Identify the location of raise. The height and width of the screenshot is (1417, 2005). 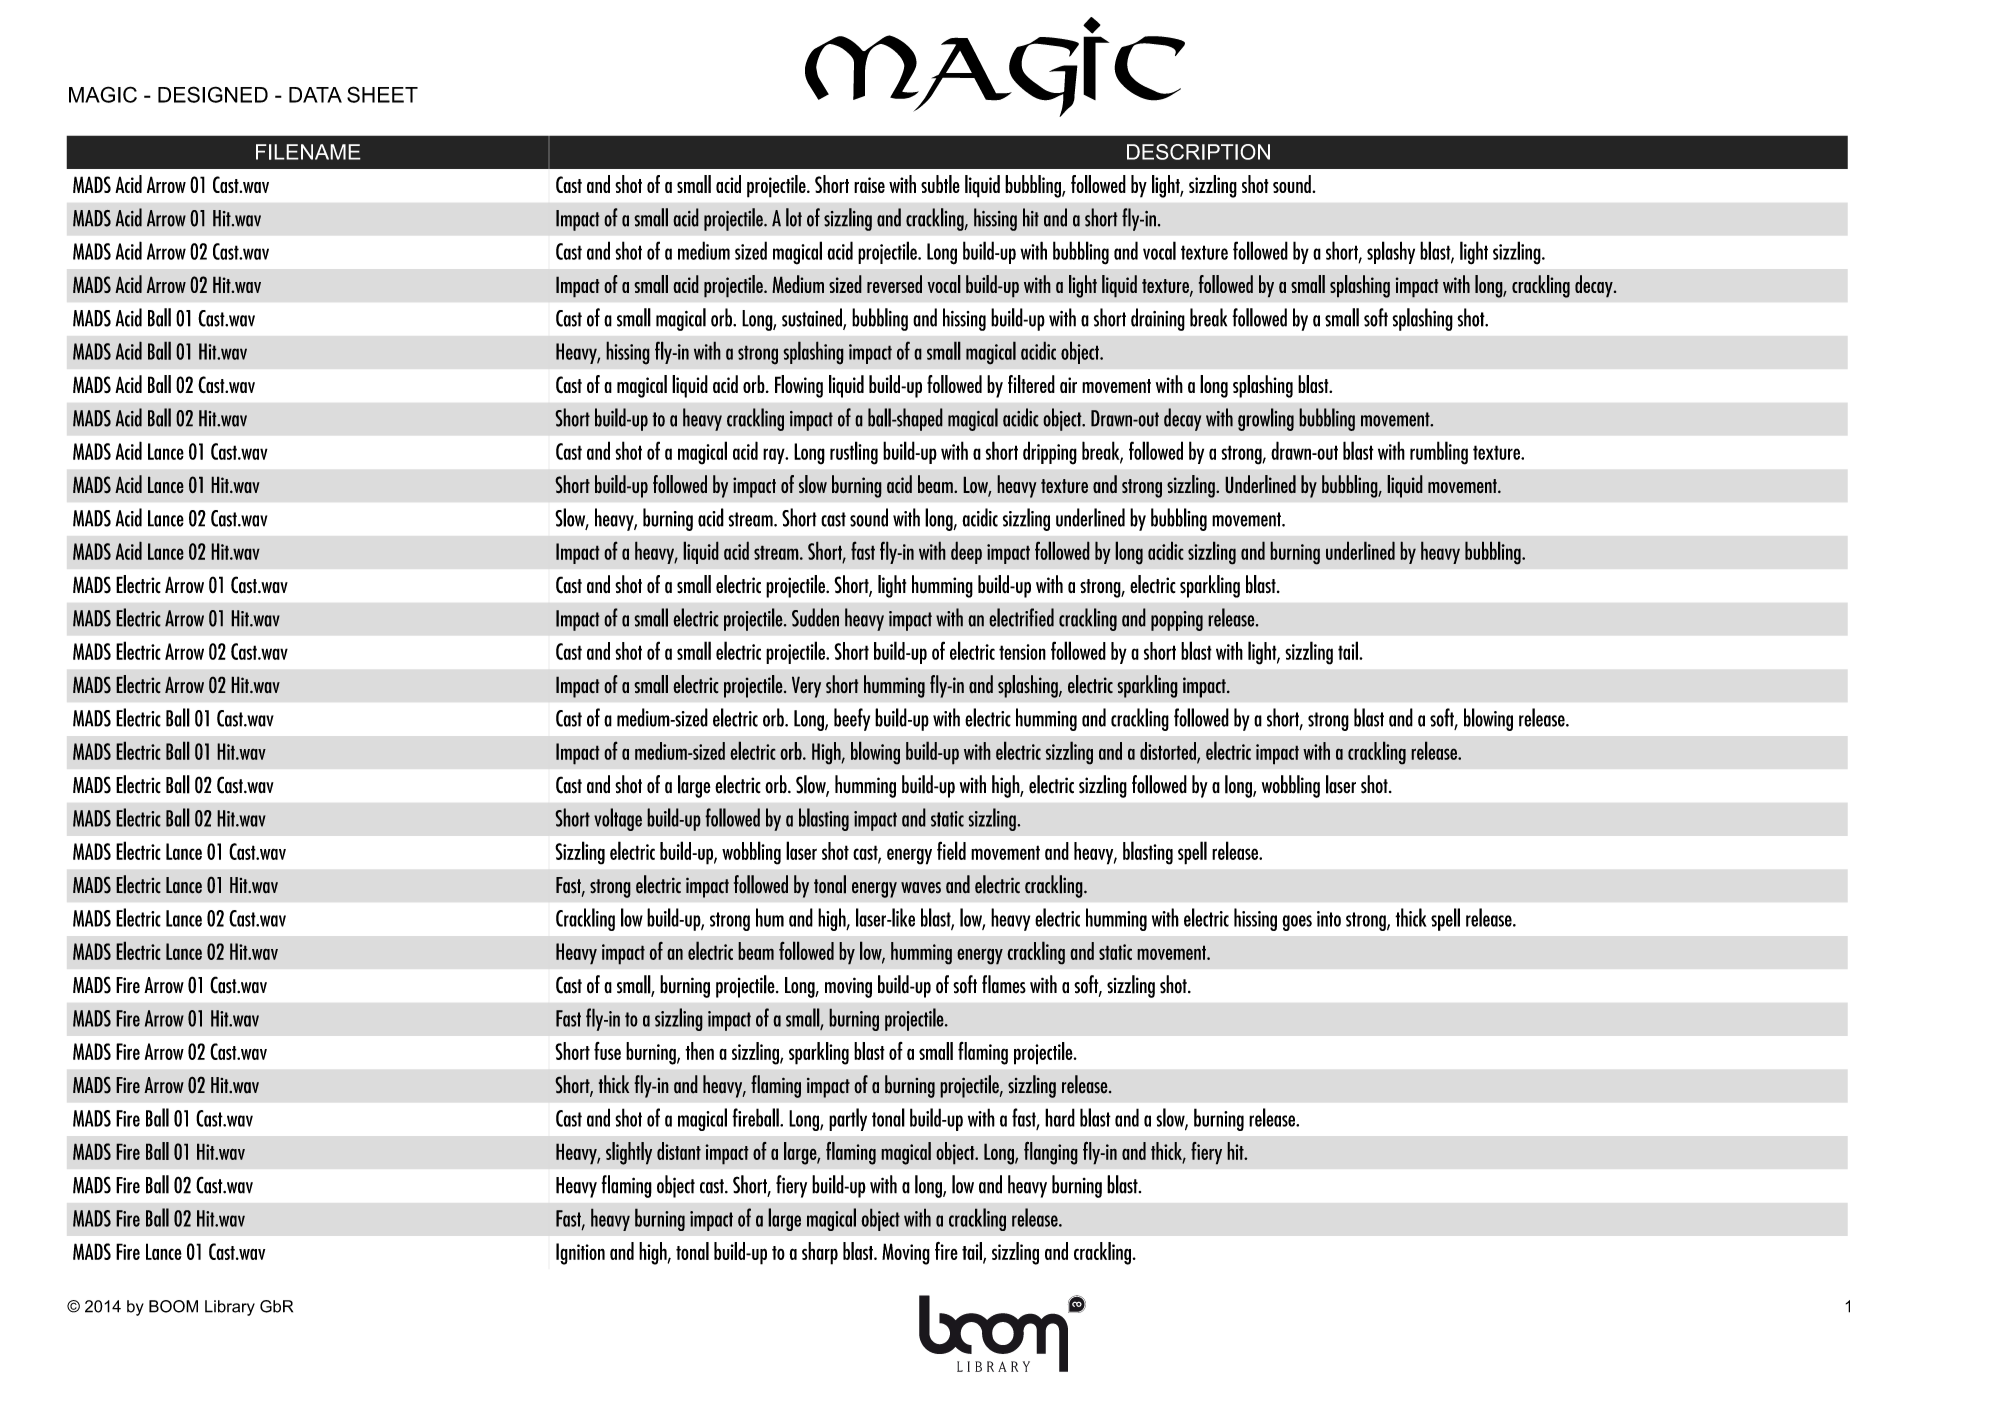
(869, 185).
